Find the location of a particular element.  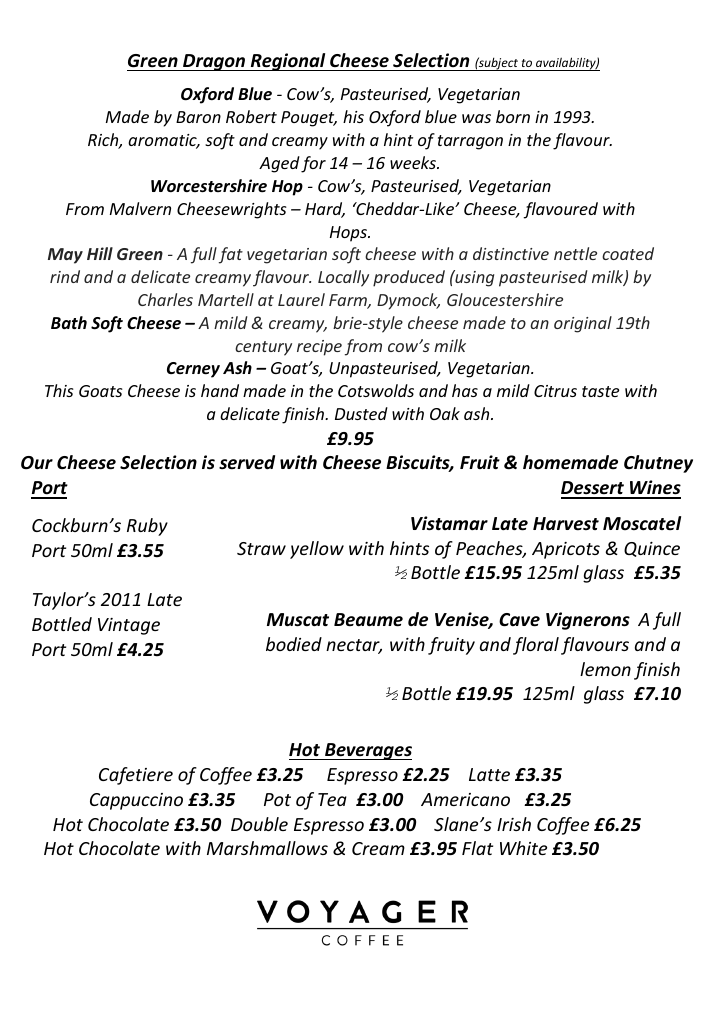

Ruby is located at coordinates (147, 527).
